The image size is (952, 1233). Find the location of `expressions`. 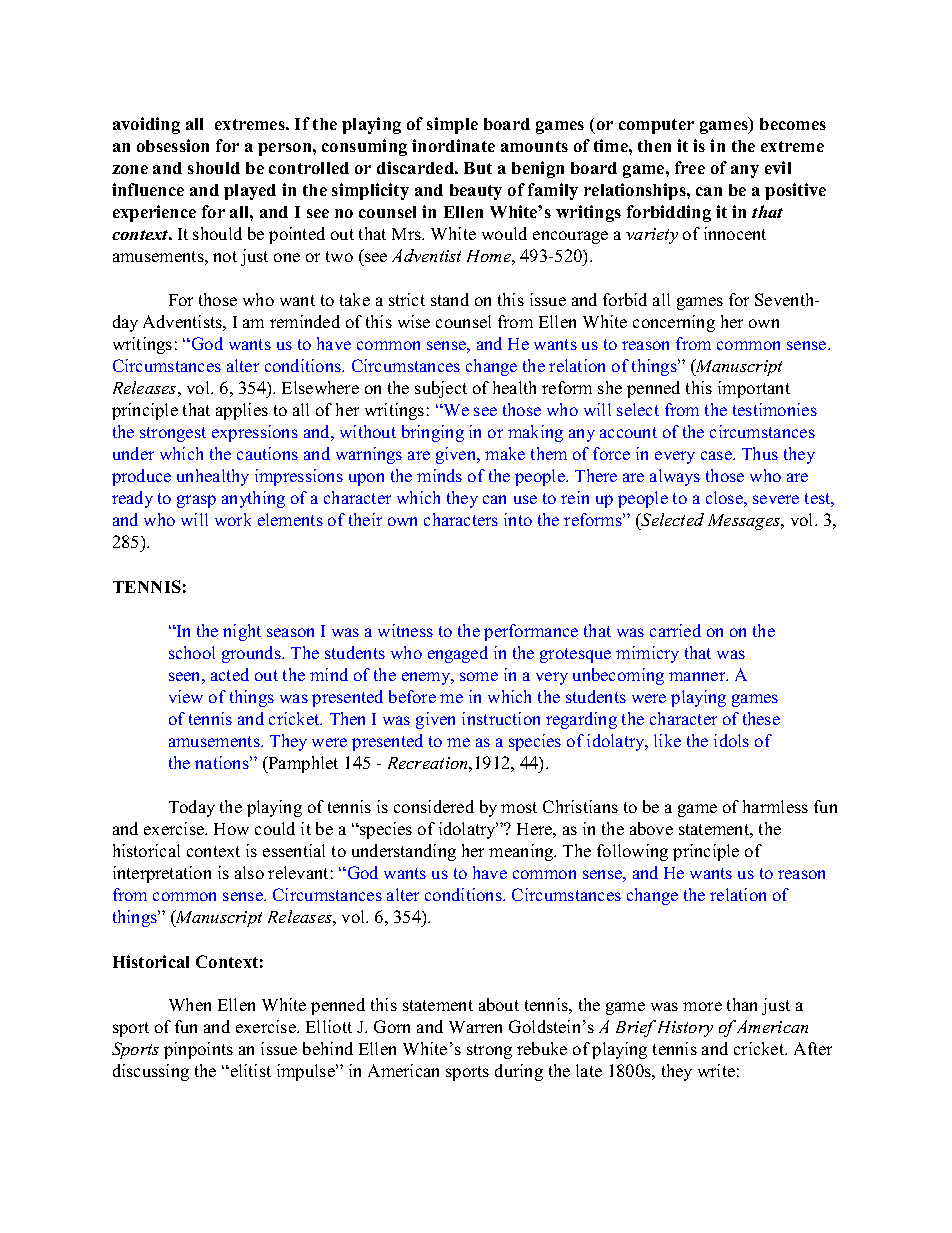

expressions is located at coordinates (255, 433).
